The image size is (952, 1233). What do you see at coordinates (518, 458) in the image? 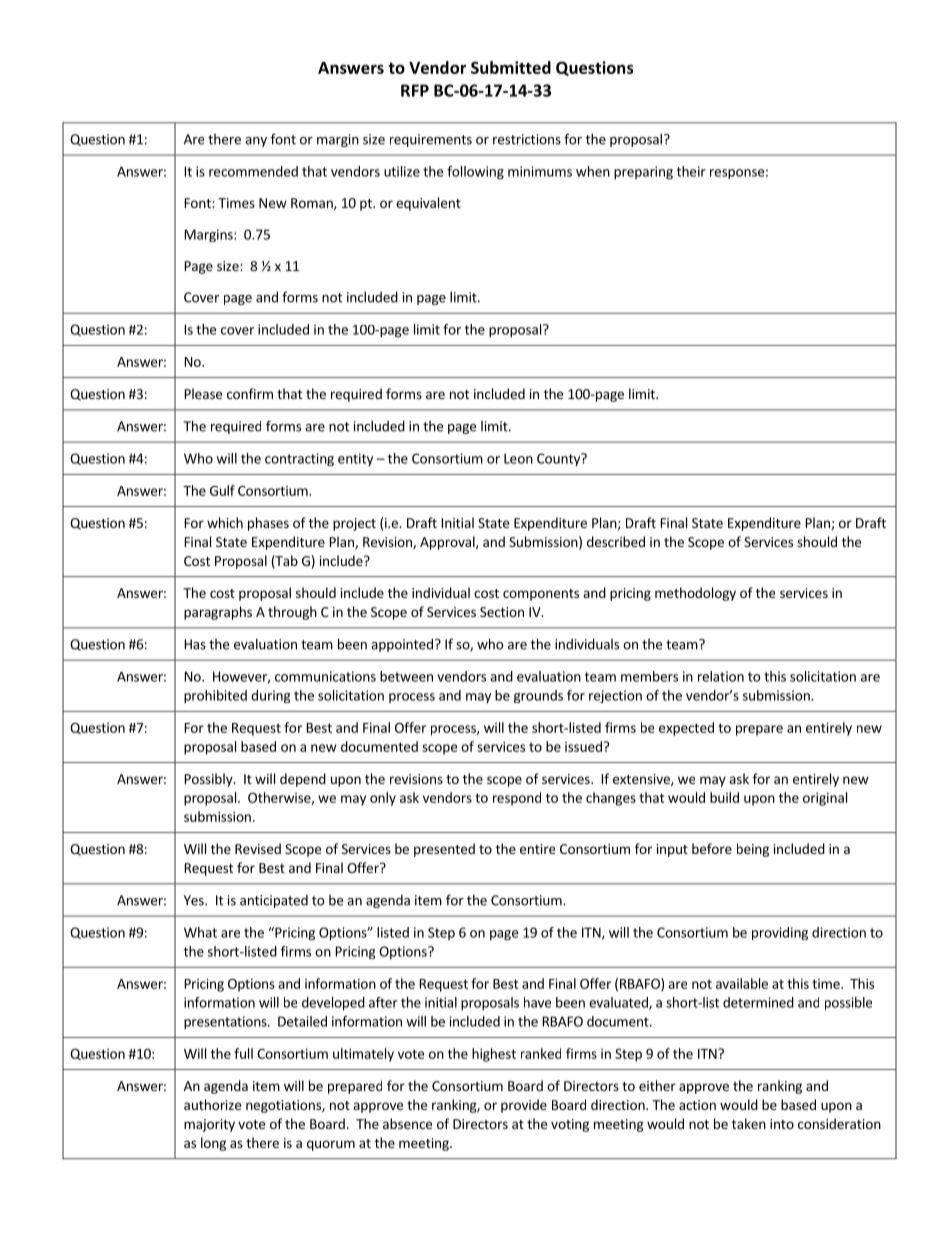
I see `Leon` at bounding box center [518, 458].
